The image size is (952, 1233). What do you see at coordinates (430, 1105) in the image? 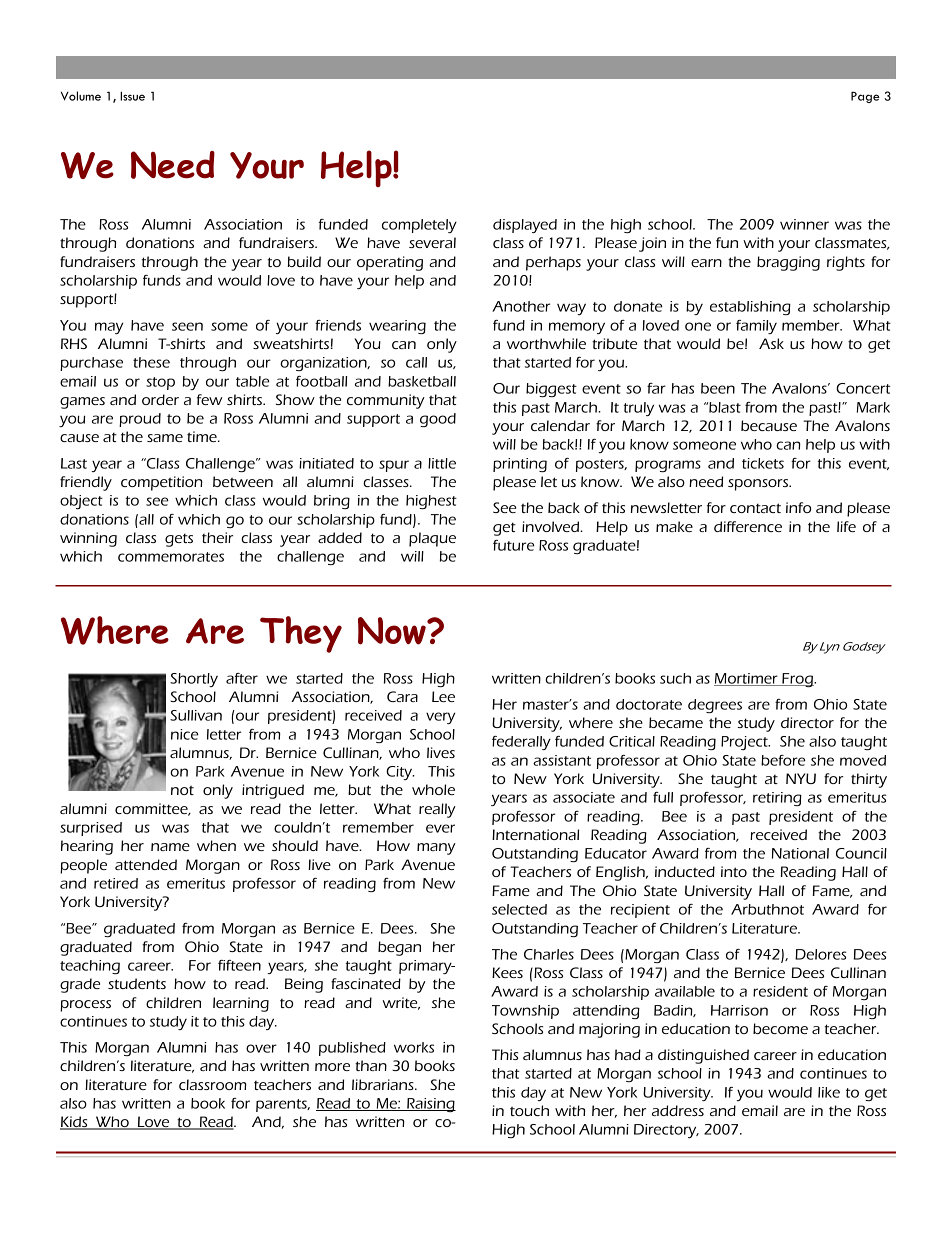
I see `Raising` at bounding box center [430, 1105].
